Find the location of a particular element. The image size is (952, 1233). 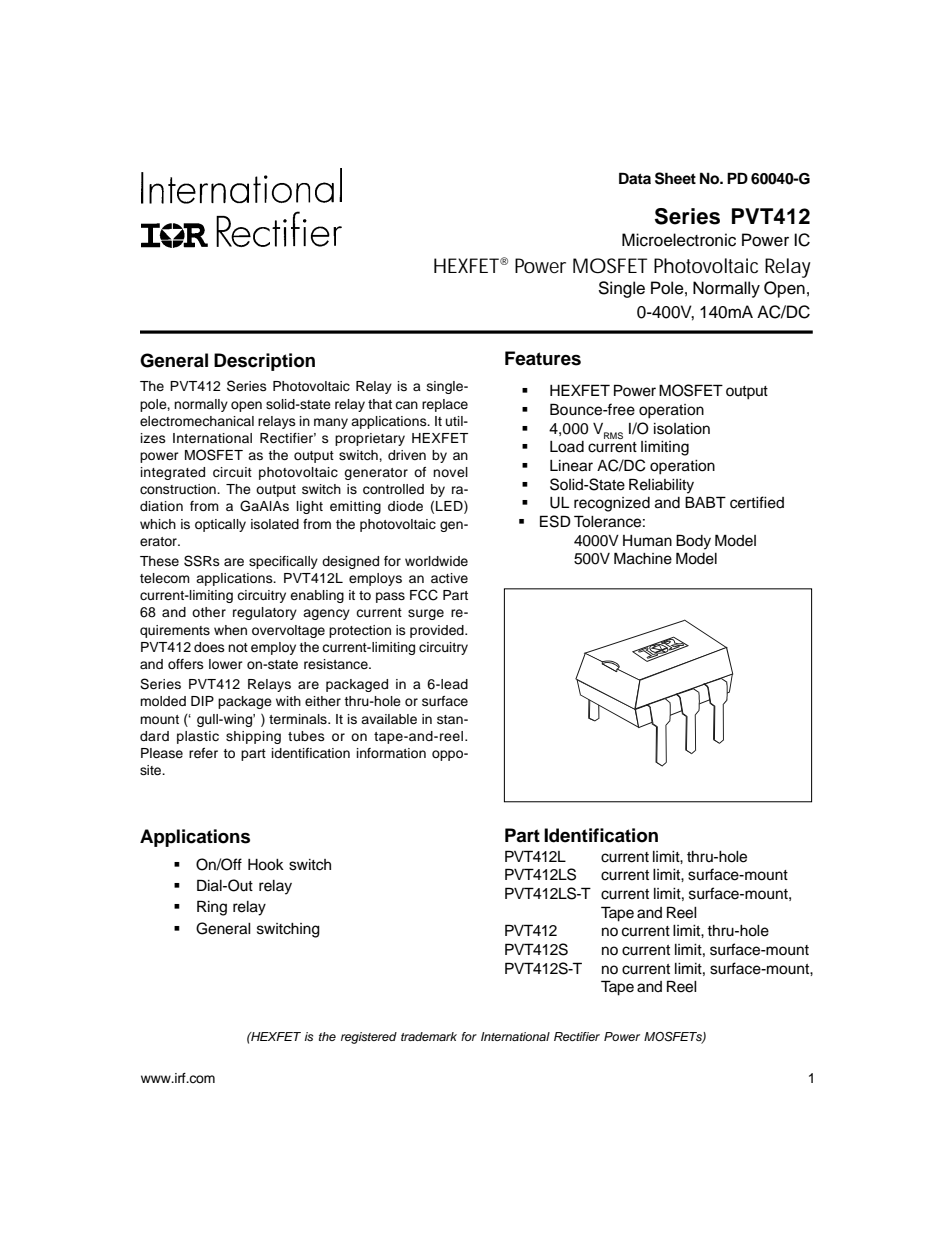

other is located at coordinates (209, 612).
